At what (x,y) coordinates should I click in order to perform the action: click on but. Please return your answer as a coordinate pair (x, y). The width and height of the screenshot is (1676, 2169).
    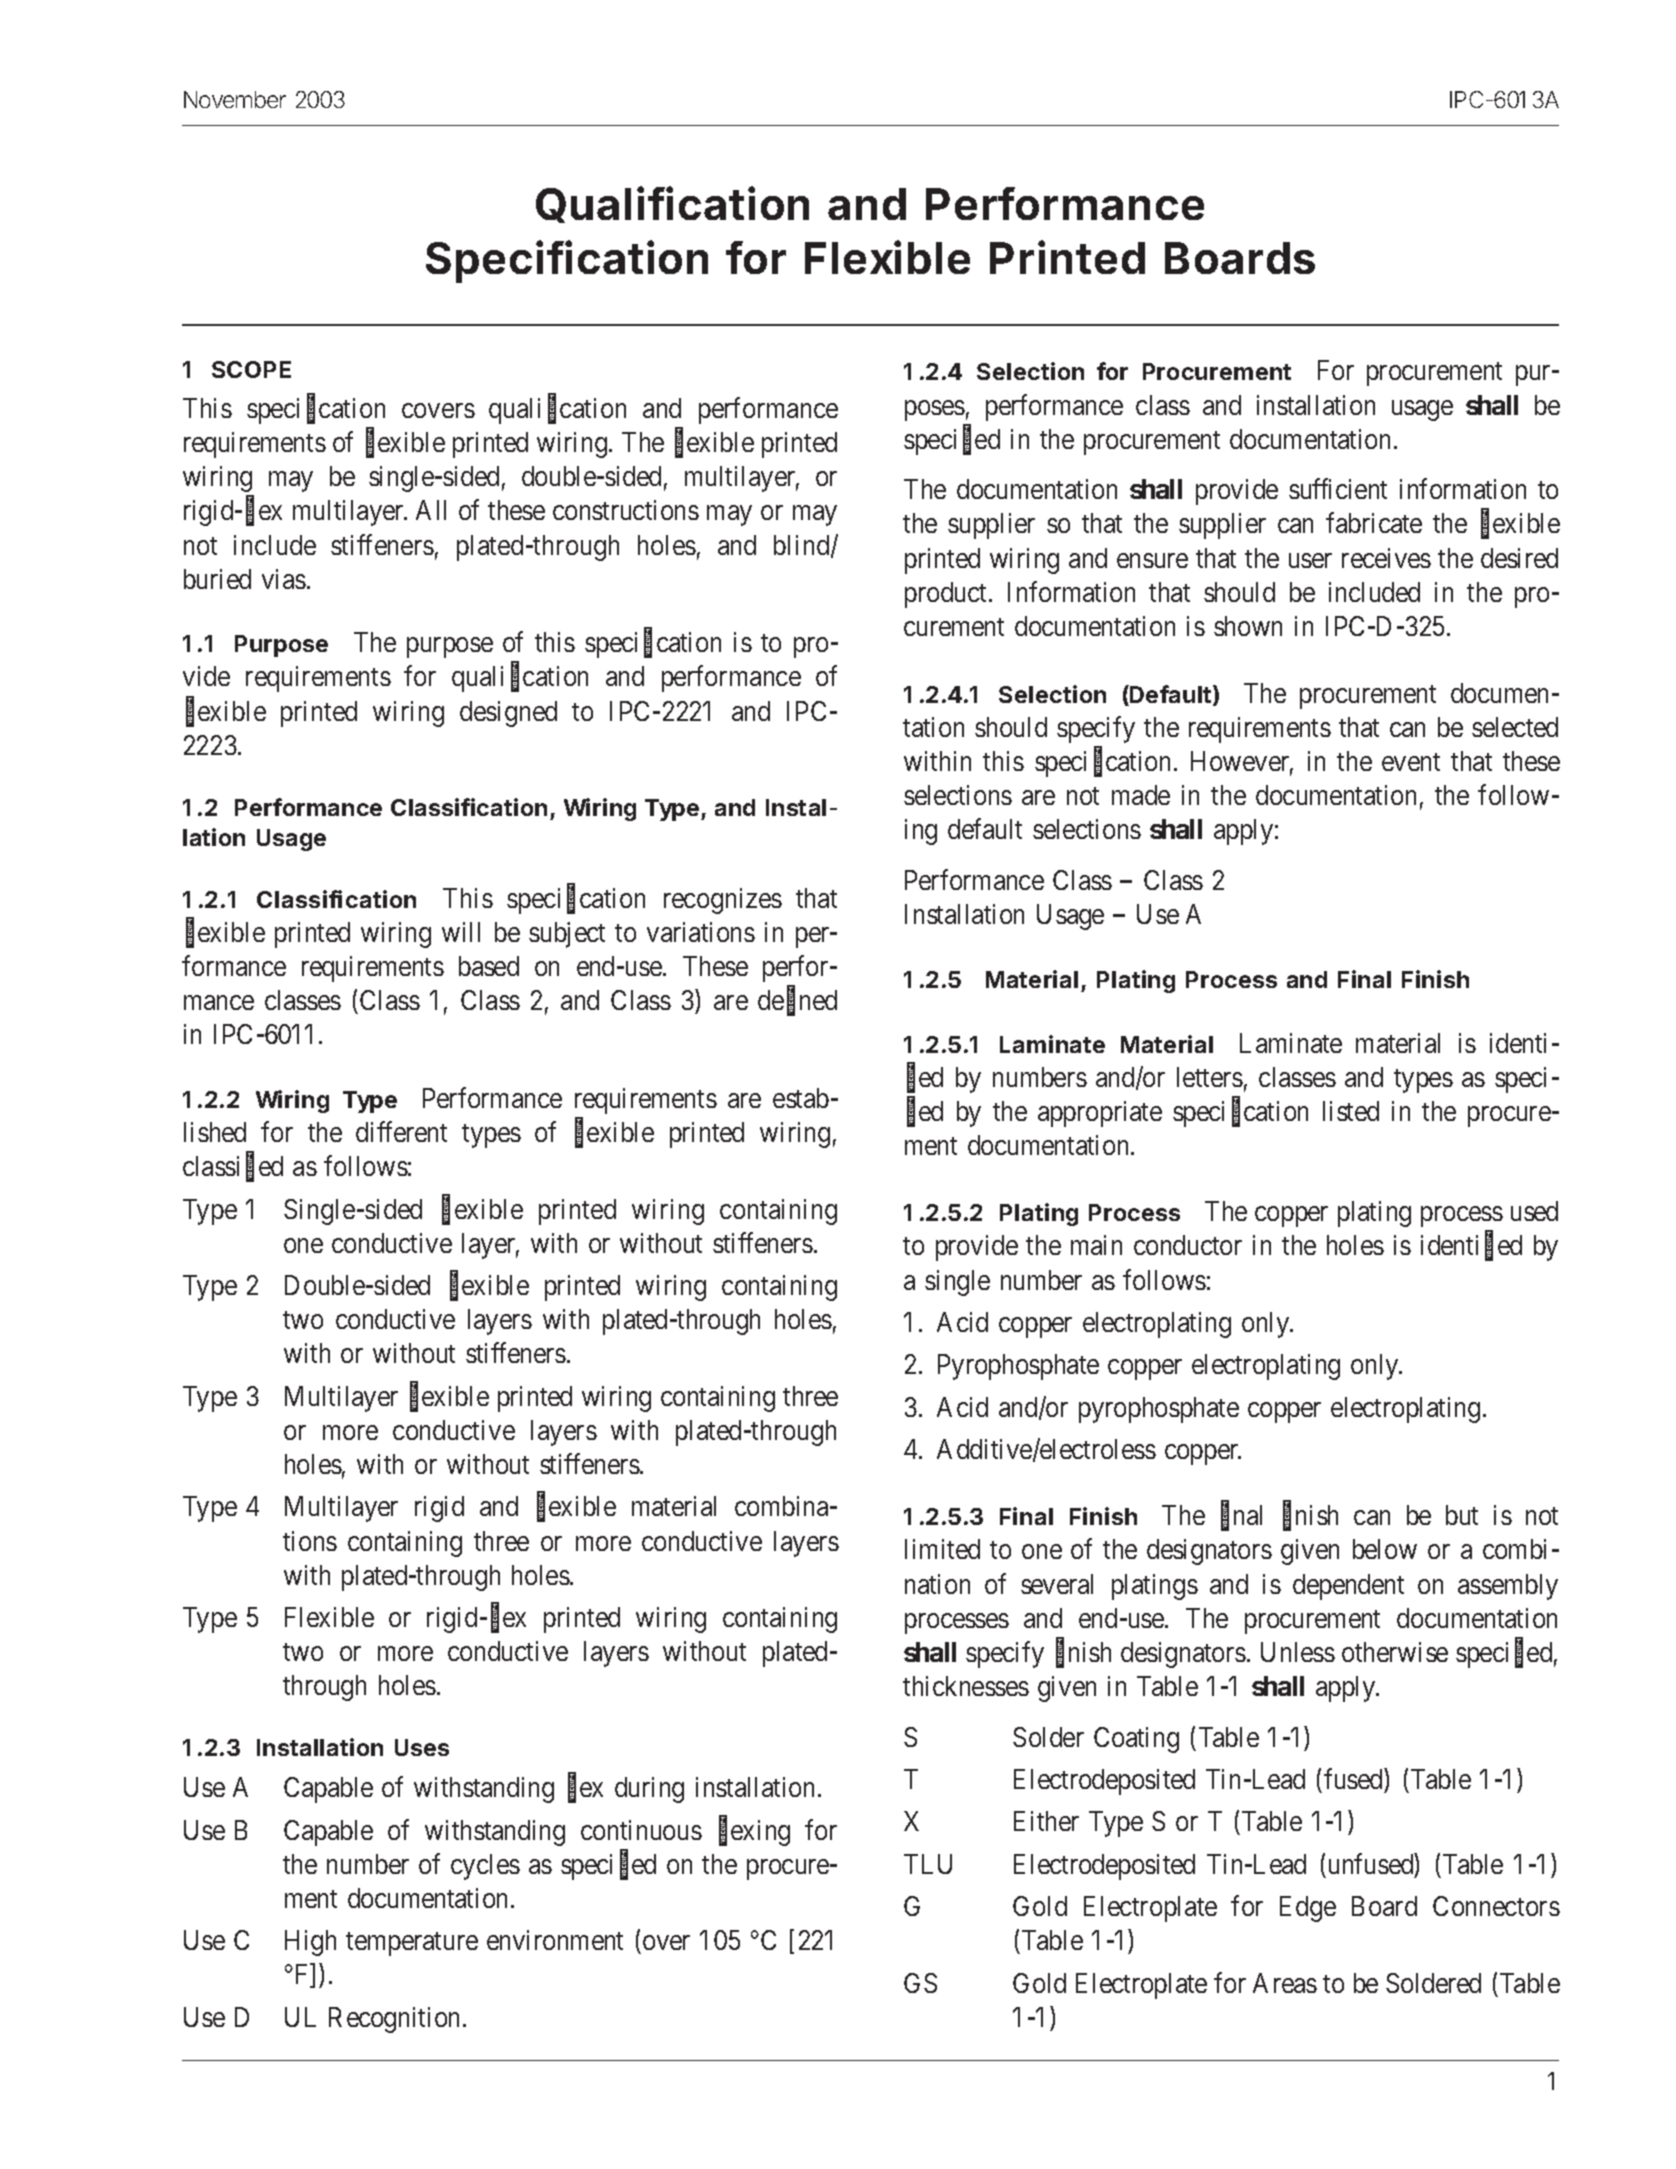
    Looking at the image, I should click on (1462, 1515).
